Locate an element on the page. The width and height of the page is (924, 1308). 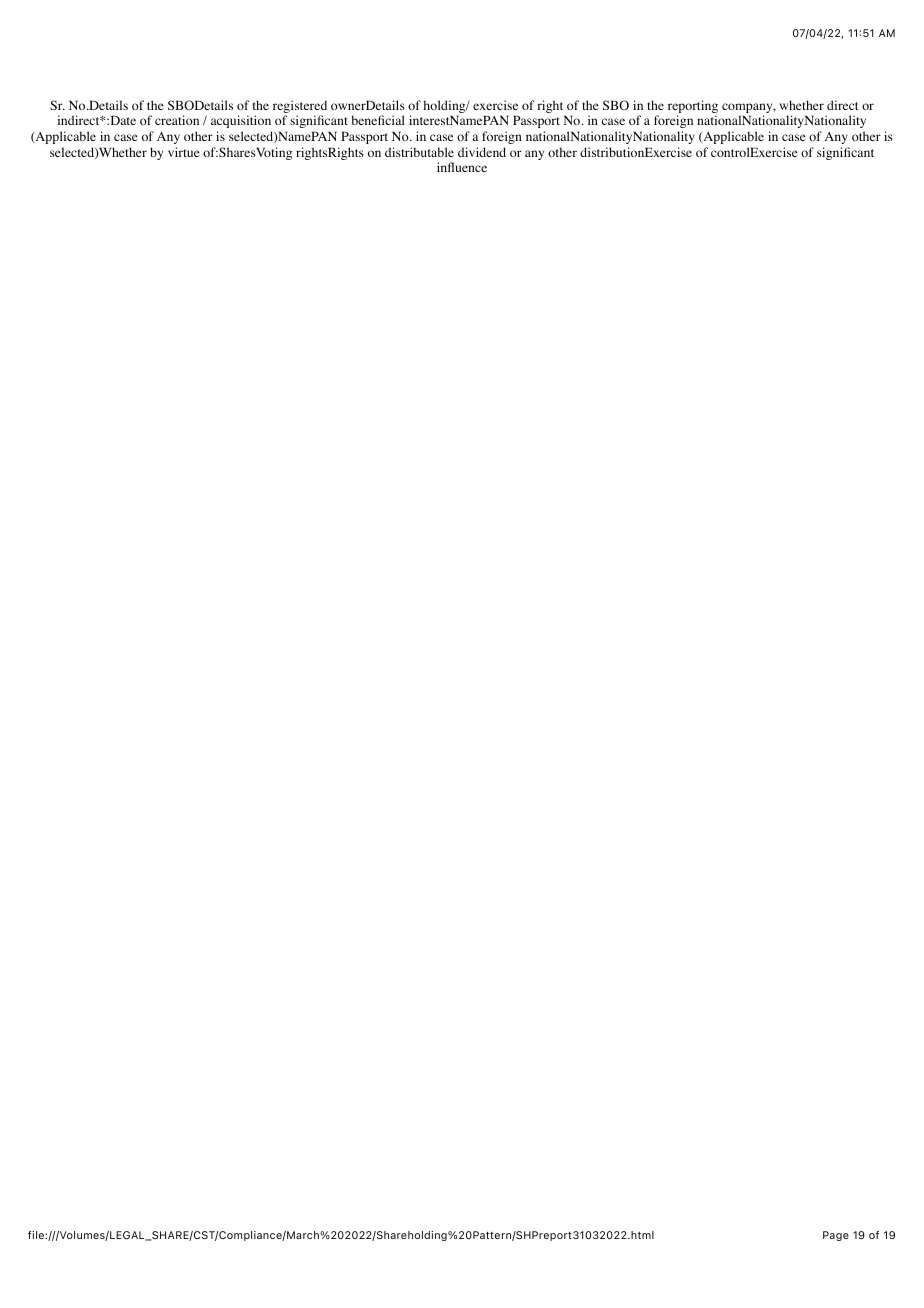
dividend is located at coordinates (482, 152).
